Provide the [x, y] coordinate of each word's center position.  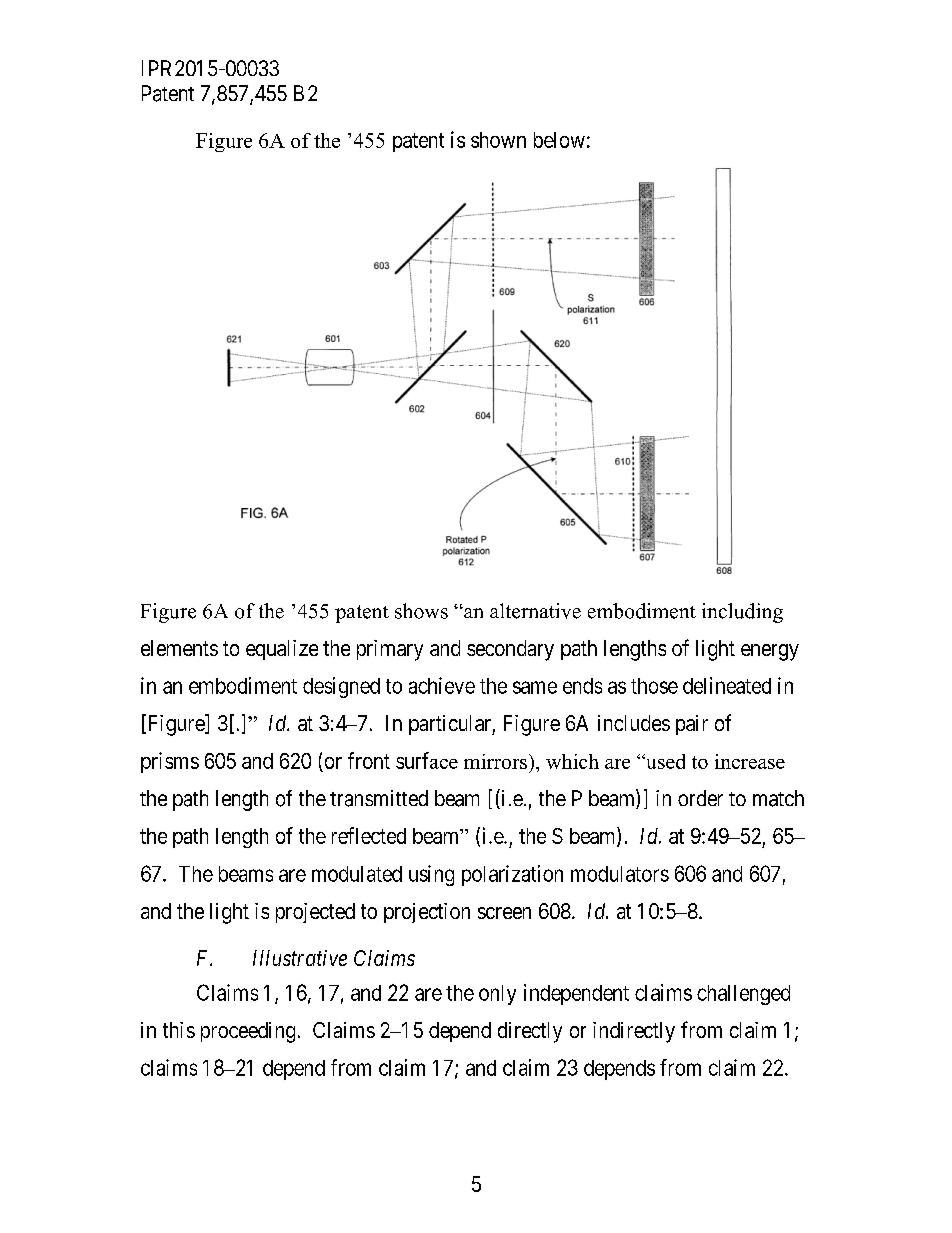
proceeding [248, 1032]
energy [770, 652]
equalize [282, 650]
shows [421, 611]
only [497, 995]
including [742, 613]
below [559, 140]
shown [498, 140]
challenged [743, 995]
